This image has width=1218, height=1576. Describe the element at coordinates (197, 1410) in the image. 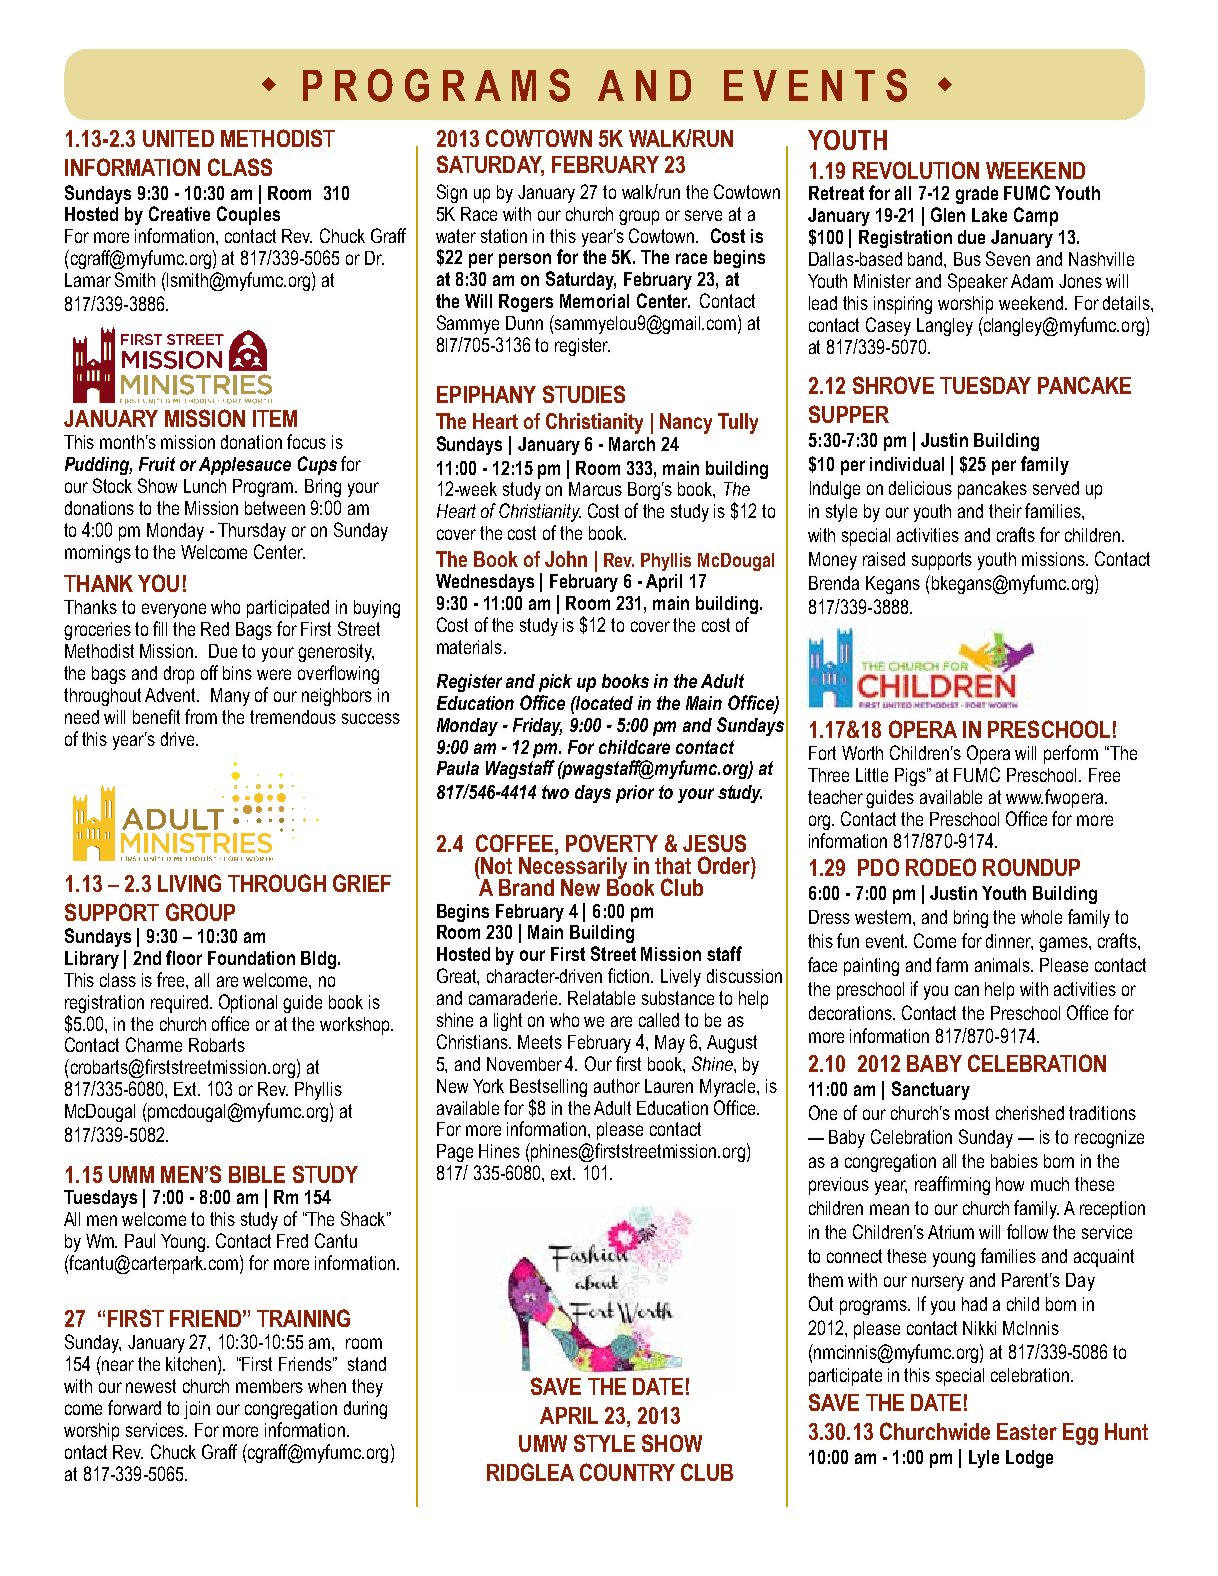

I see `join` at that location.
